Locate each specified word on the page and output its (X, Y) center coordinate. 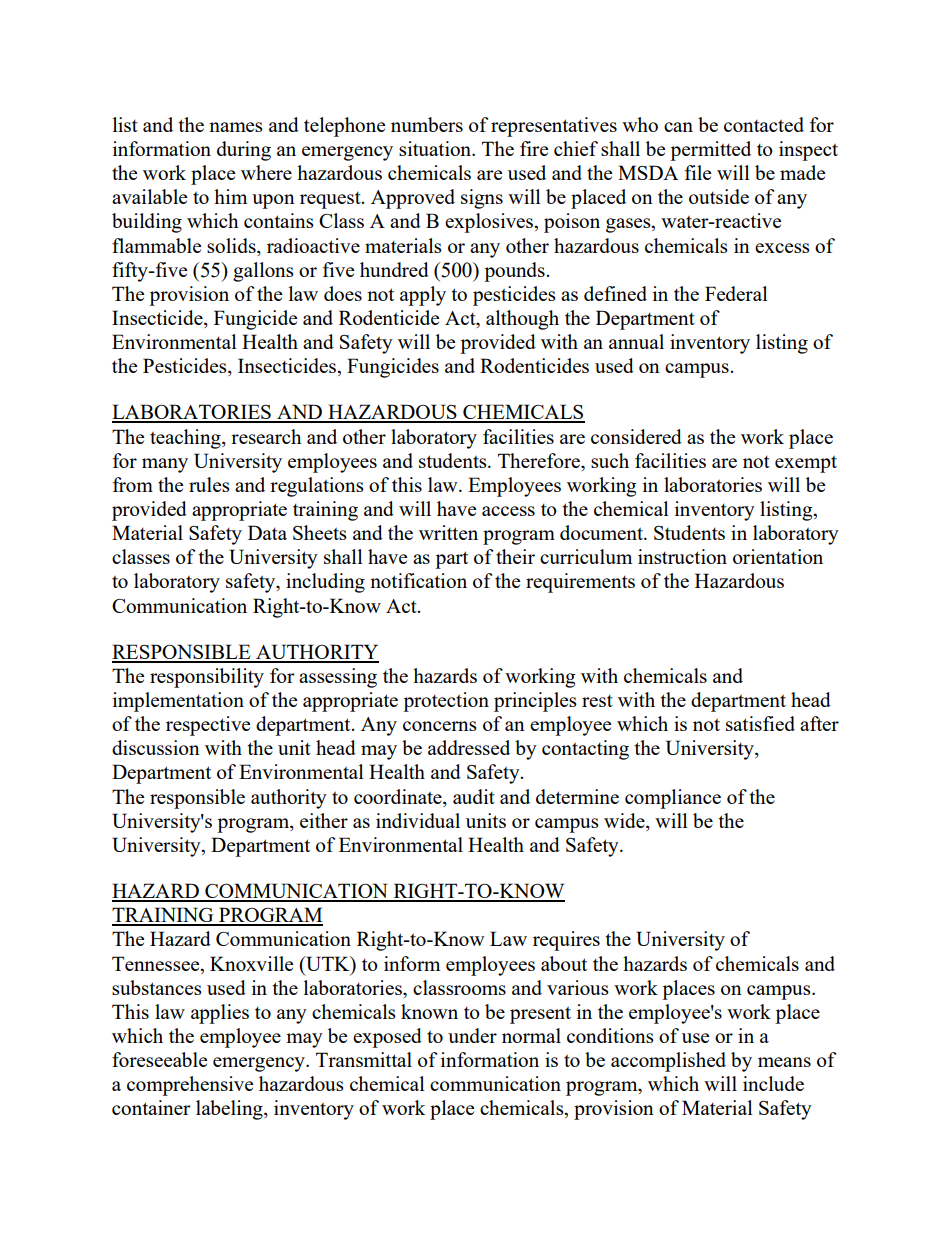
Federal (736, 293)
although (522, 320)
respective (208, 726)
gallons (263, 272)
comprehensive (190, 1086)
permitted (710, 151)
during (244, 151)
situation (436, 148)
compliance (673, 799)
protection (446, 702)
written (448, 532)
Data (267, 532)
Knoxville (251, 963)
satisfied (760, 723)
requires (566, 941)
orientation (778, 556)
